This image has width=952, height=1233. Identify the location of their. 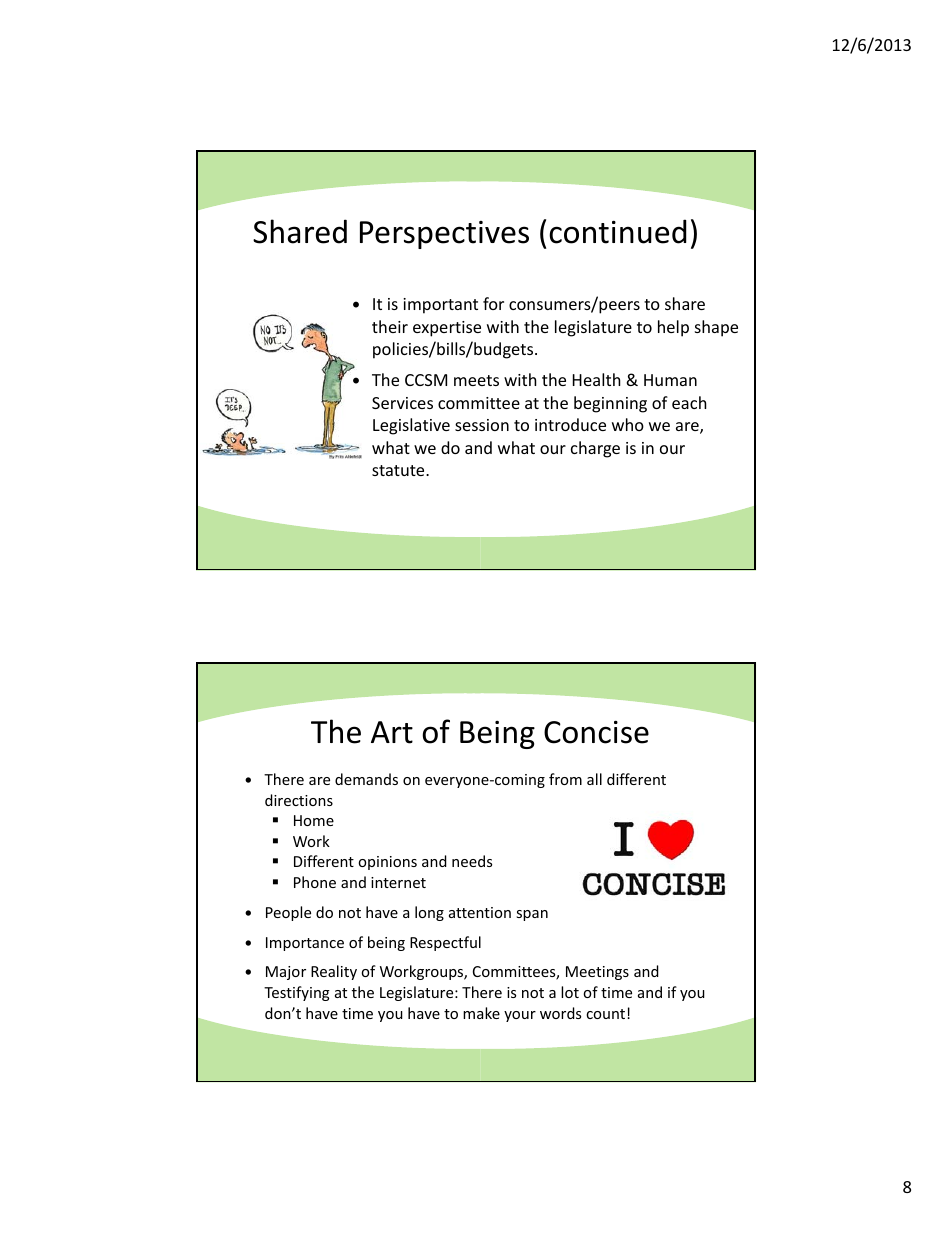
(390, 326).
